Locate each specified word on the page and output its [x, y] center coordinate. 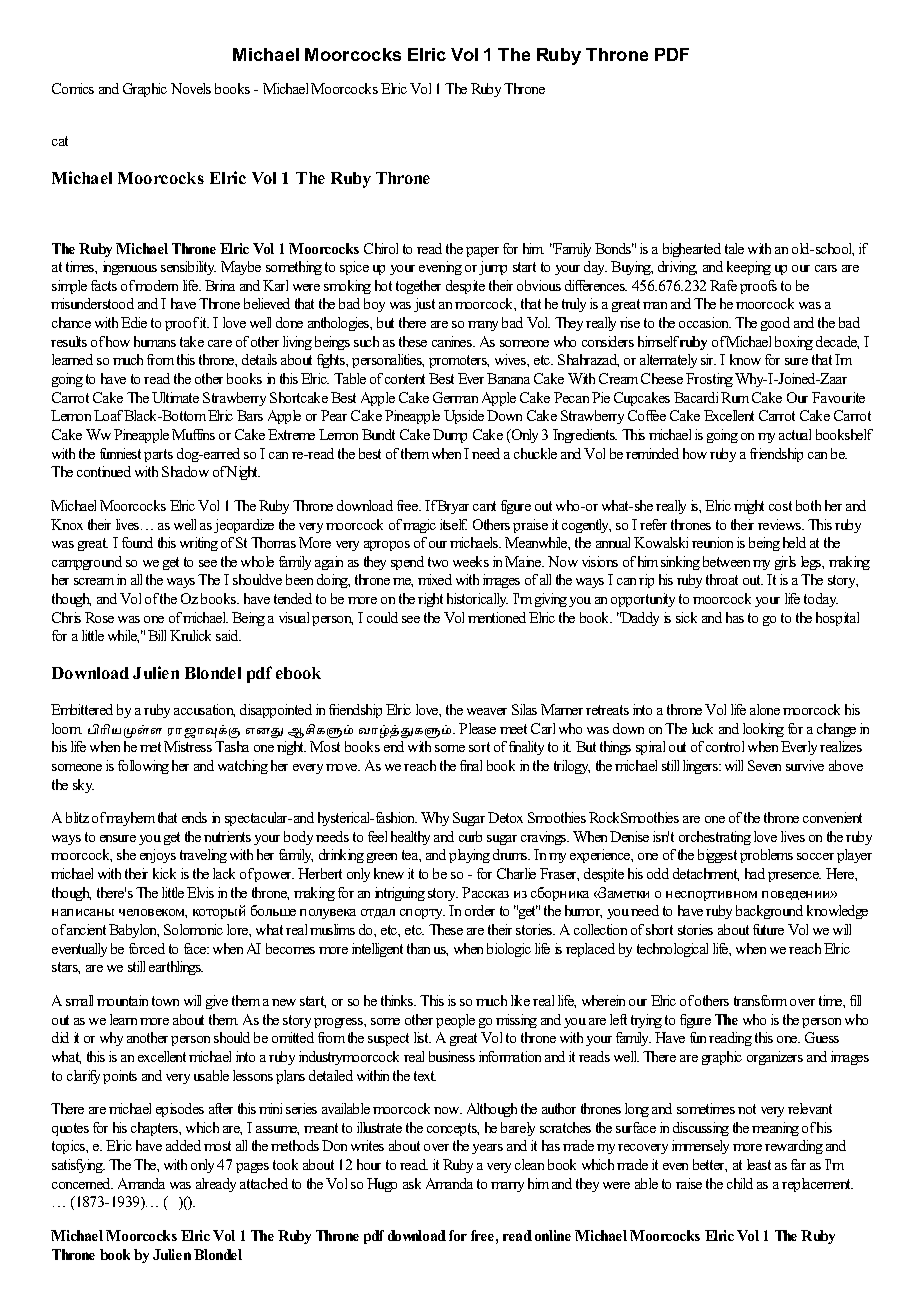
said [228, 635]
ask [412, 1183]
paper [482, 252]
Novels [191, 88]
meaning [775, 1129]
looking [763, 730]
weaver [487, 711]
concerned [82, 1183]
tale [734, 248]
